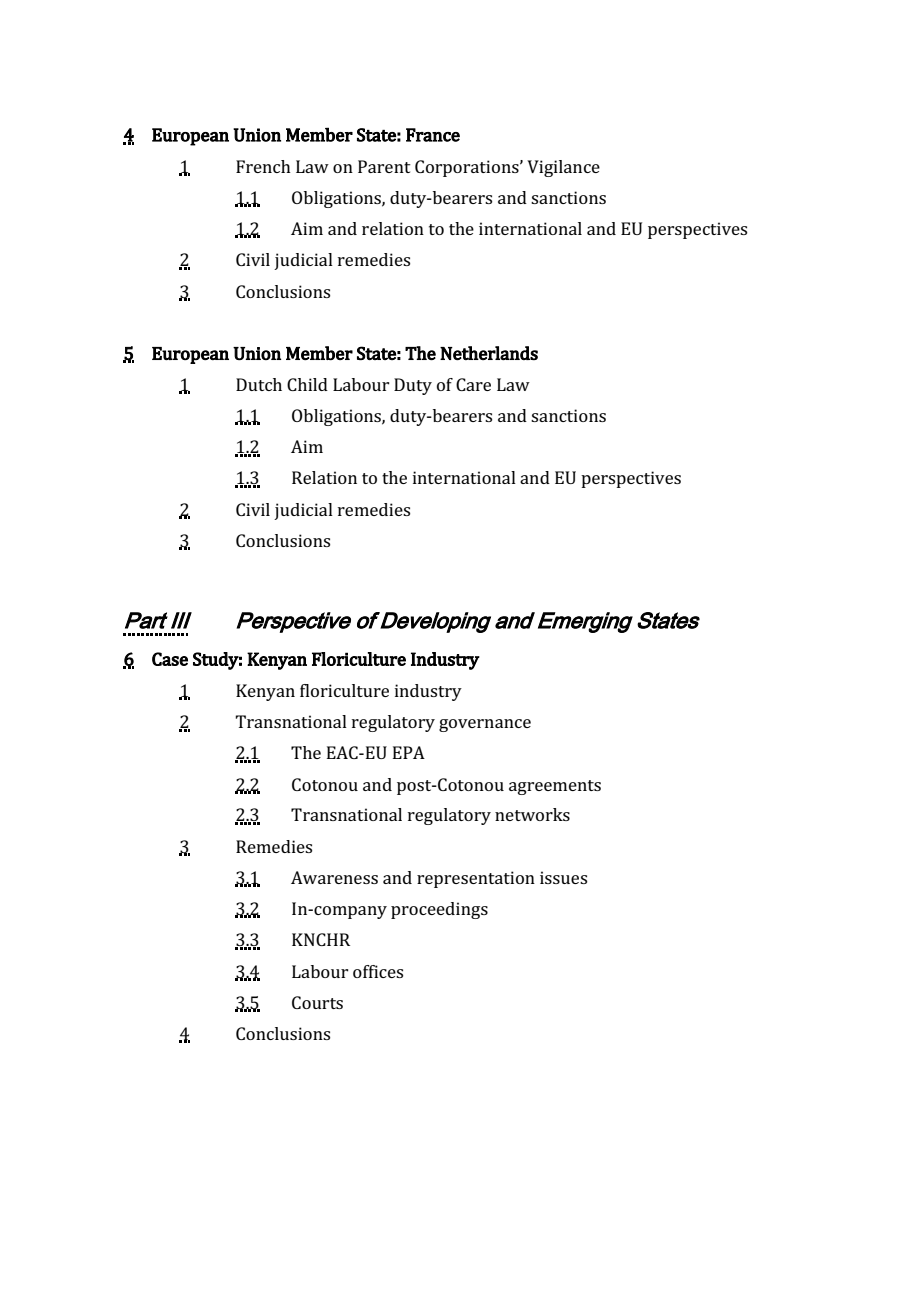 The width and height of the screenshot is (924, 1308). What do you see at coordinates (563, 168) in the screenshot?
I see `Vigilance` at bounding box center [563, 168].
